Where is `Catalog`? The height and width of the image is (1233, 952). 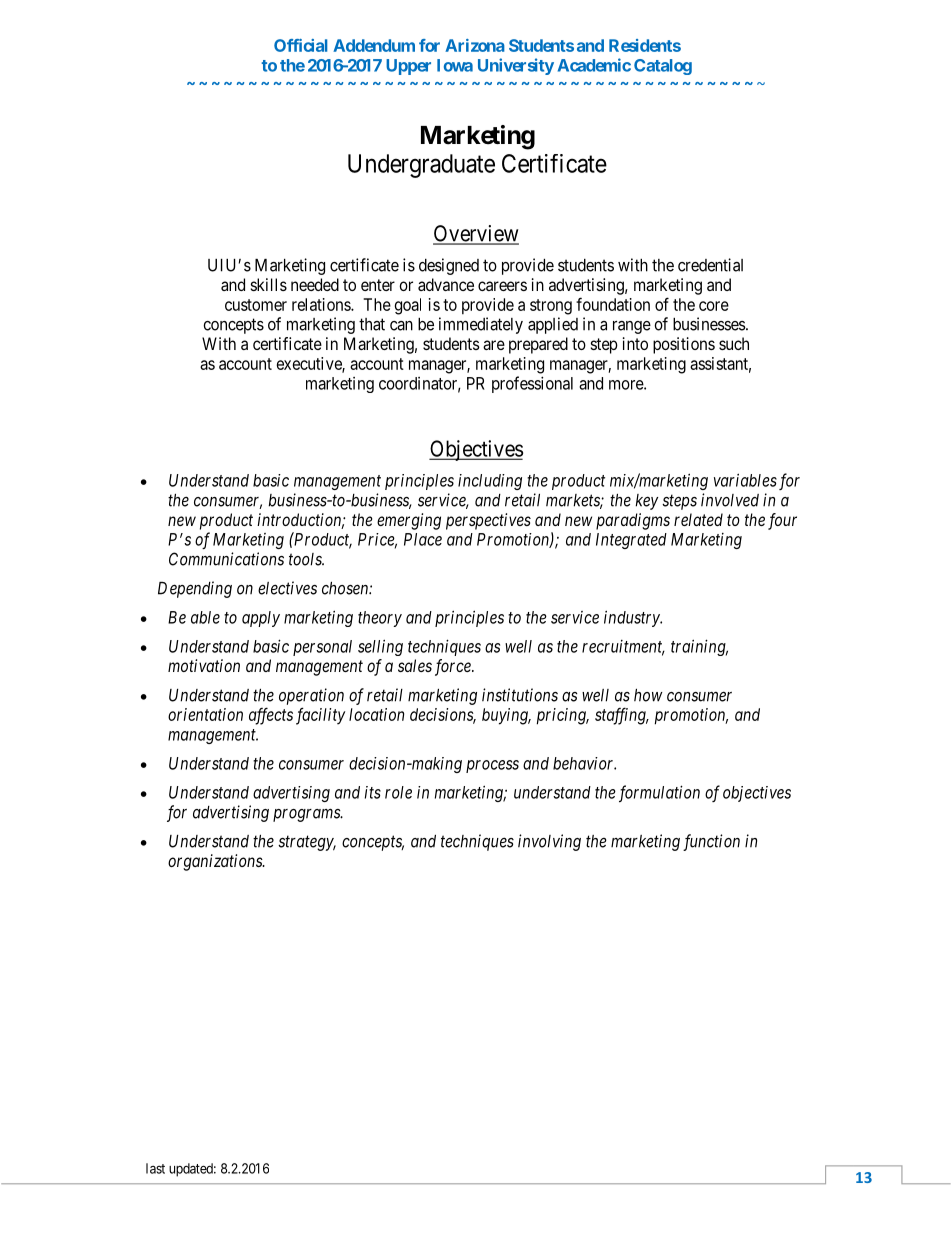 Catalog is located at coordinates (663, 67).
